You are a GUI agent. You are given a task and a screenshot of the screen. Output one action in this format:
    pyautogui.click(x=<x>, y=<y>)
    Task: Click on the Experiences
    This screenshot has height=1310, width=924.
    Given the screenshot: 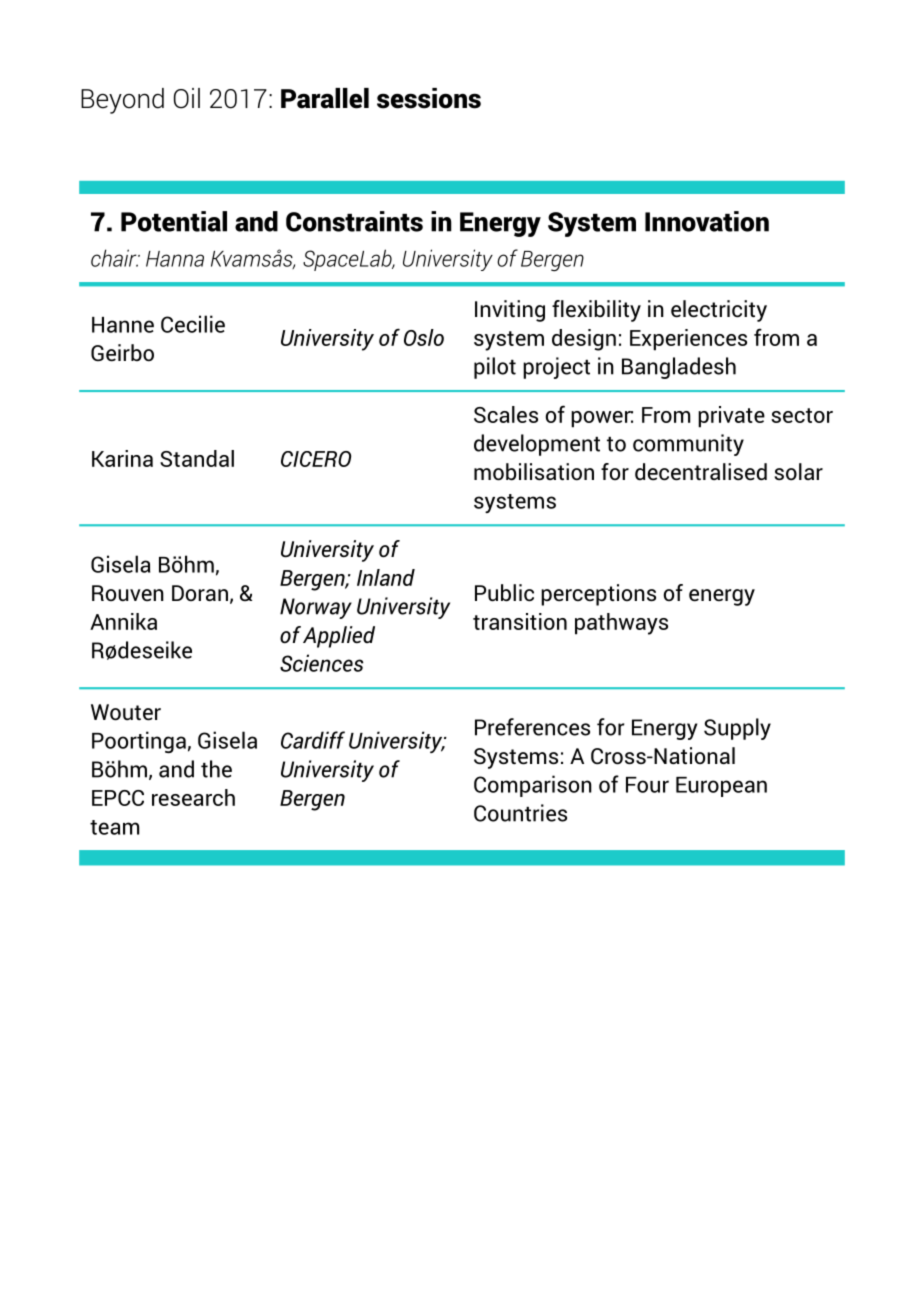 What is the action you would take?
    pyautogui.click(x=688, y=340)
